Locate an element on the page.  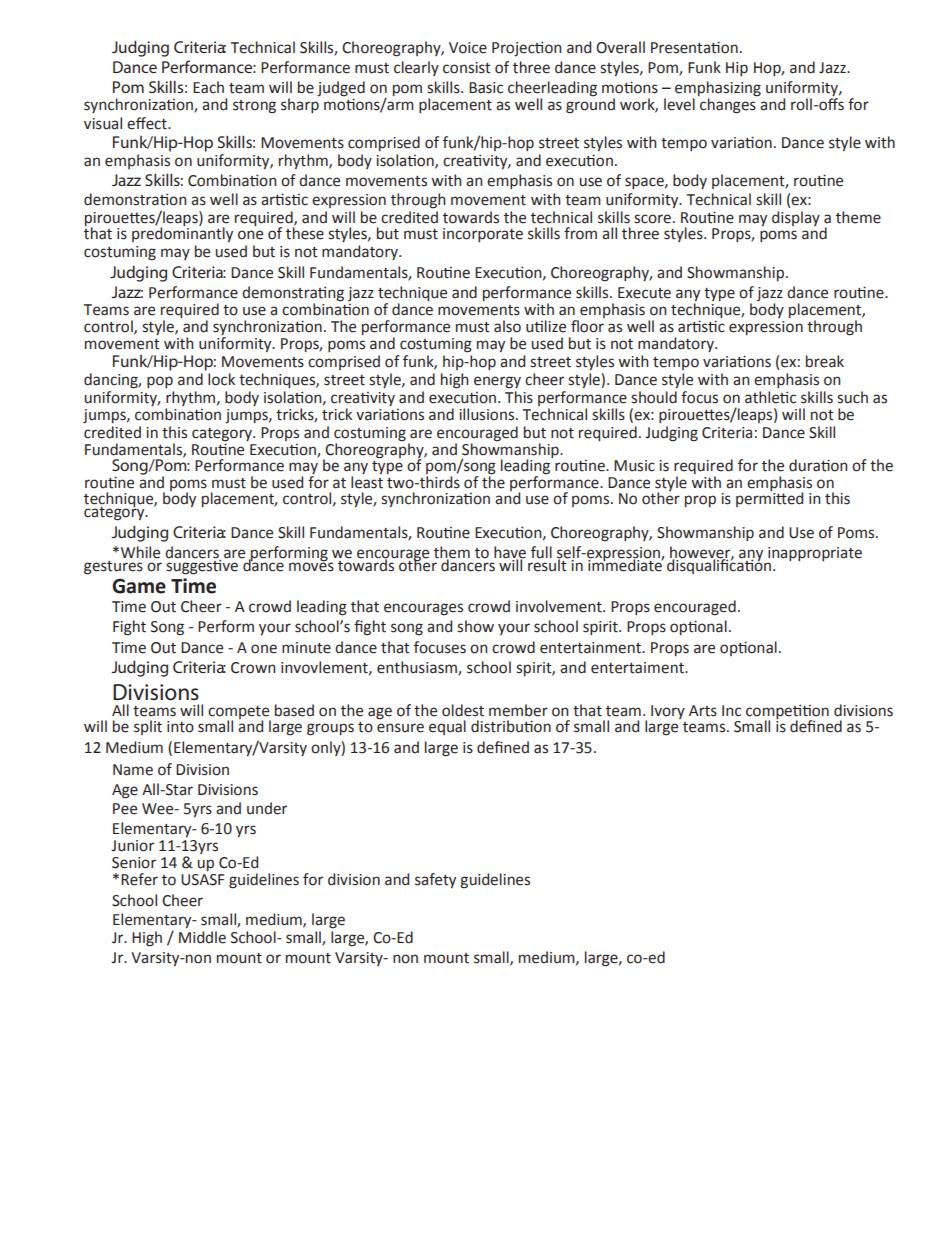
gestures is located at coordinates (113, 568).
